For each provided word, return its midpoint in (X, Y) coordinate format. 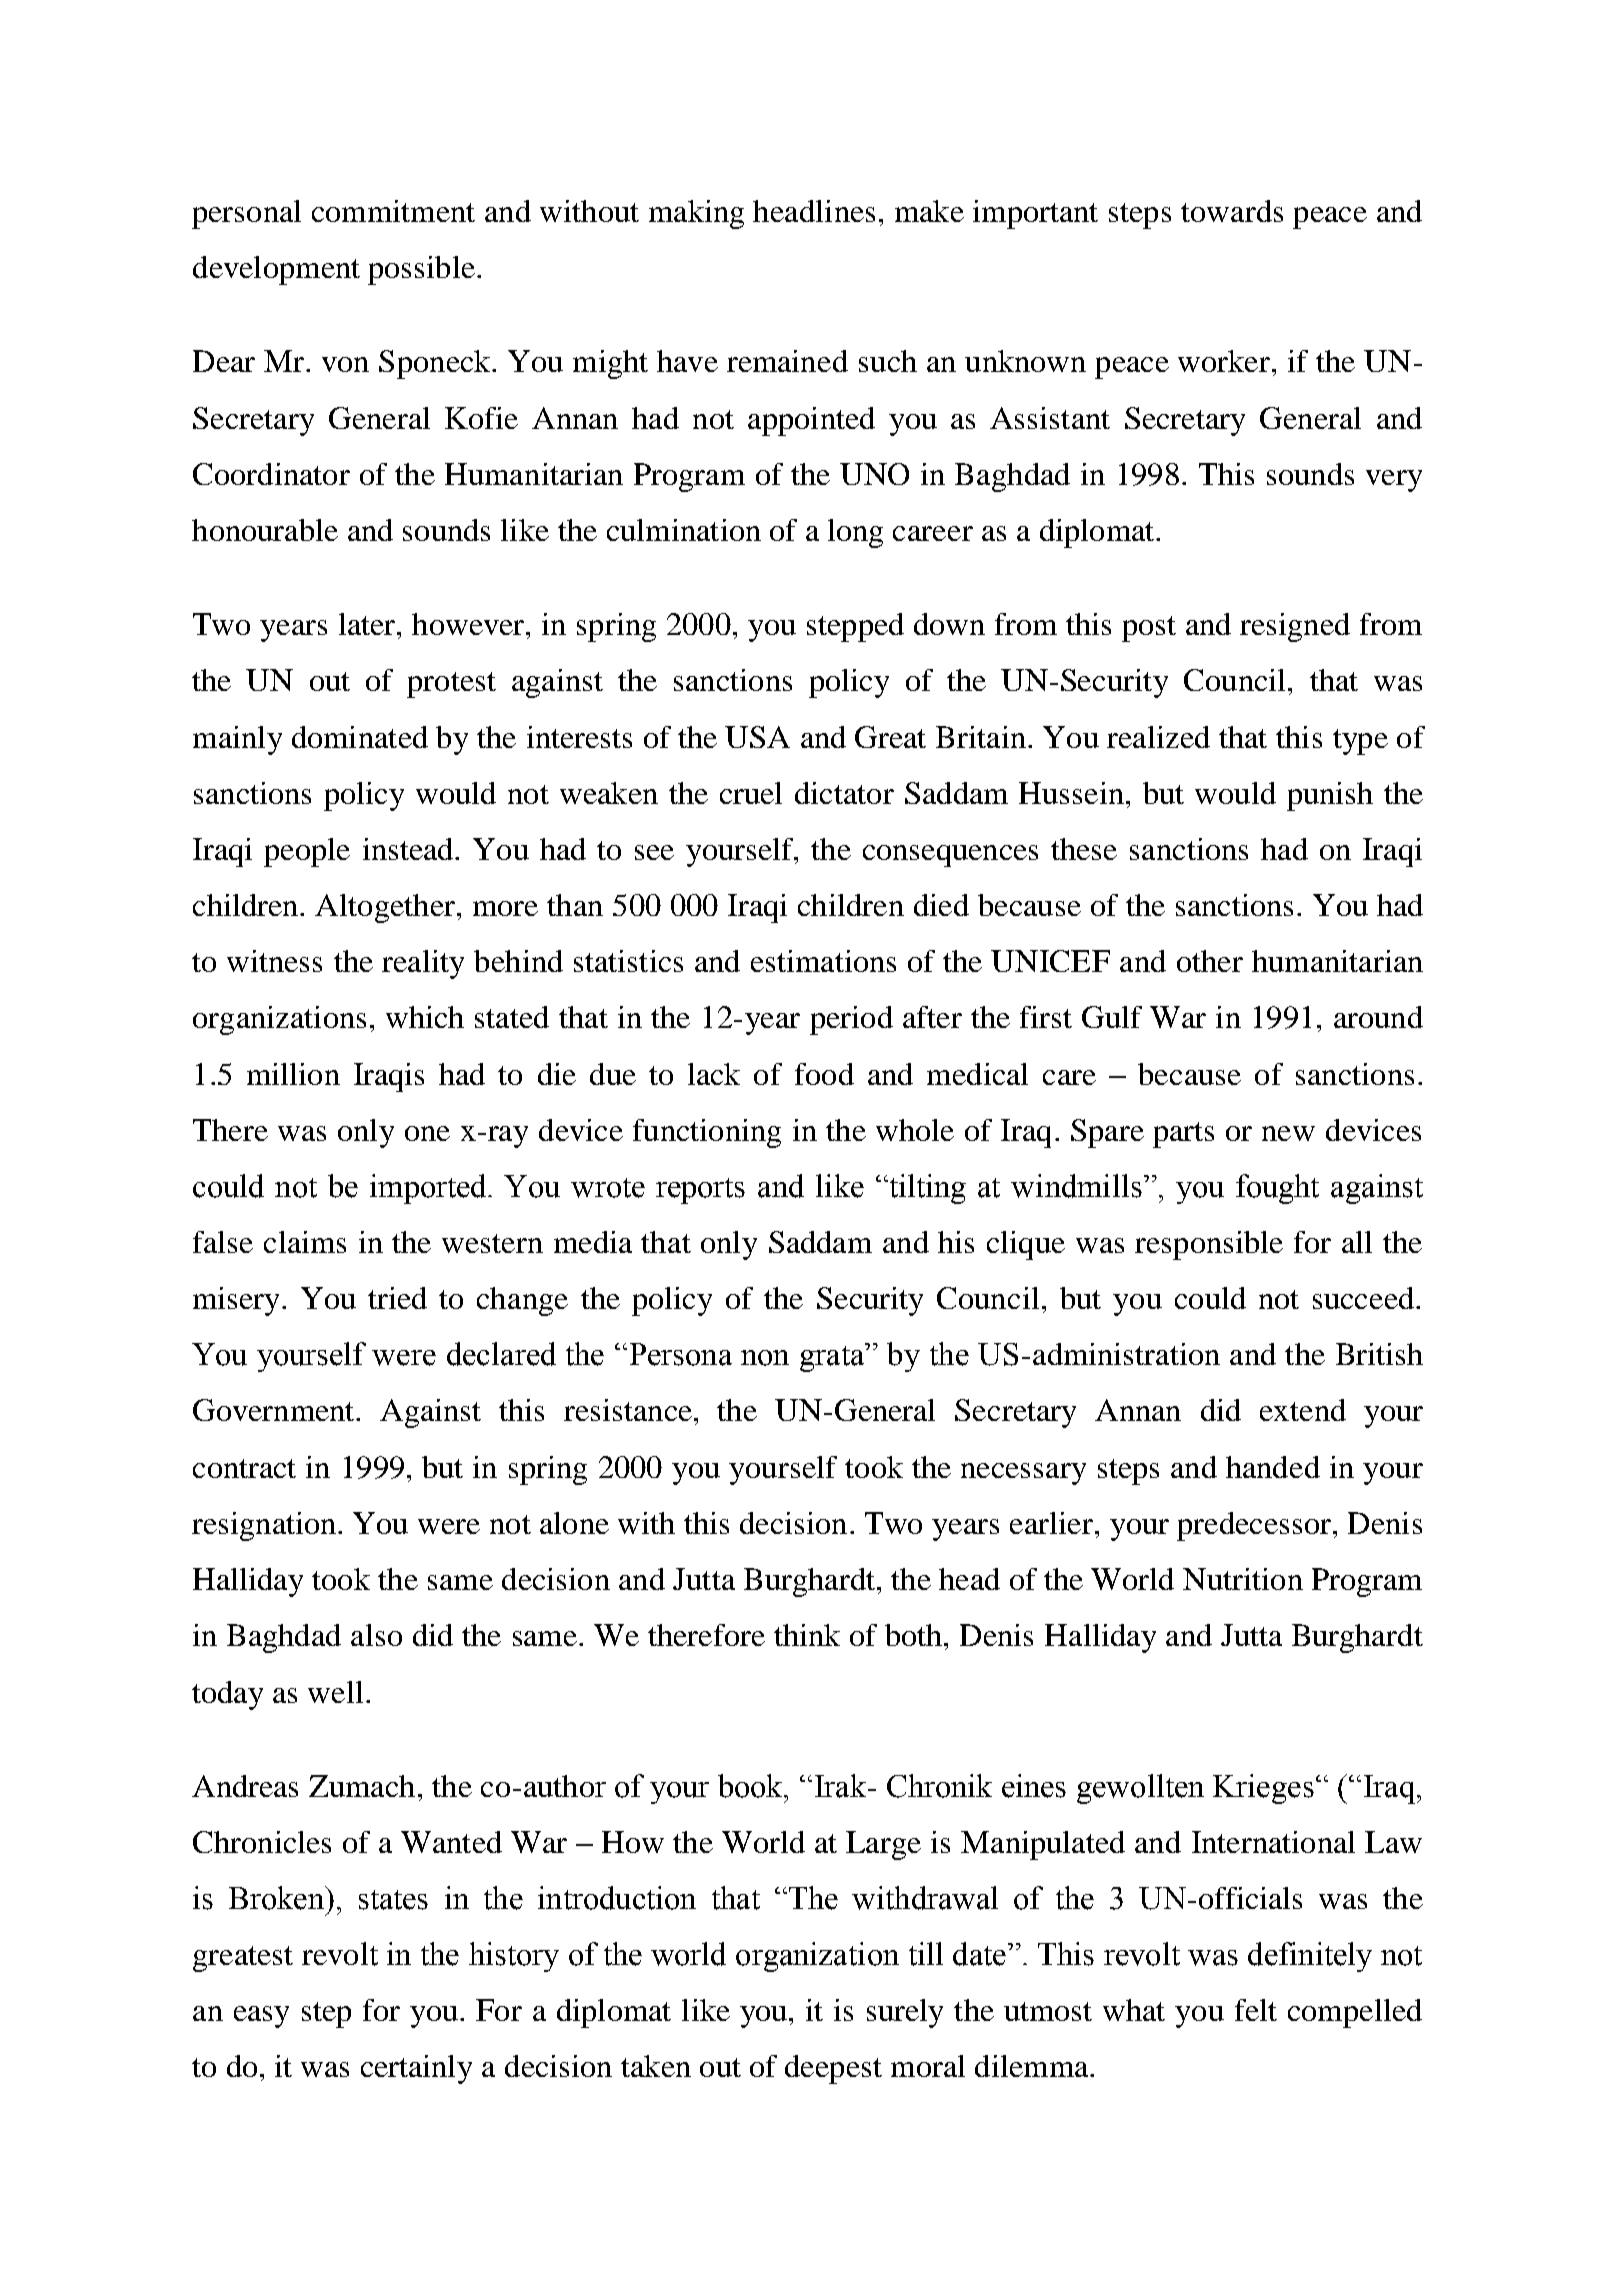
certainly (416, 2069)
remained (787, 361)
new (1288, 1133)
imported (429, 1189)
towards (1232, 211)
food (824, 1074)
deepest (833, 2069)
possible (421, 270)
